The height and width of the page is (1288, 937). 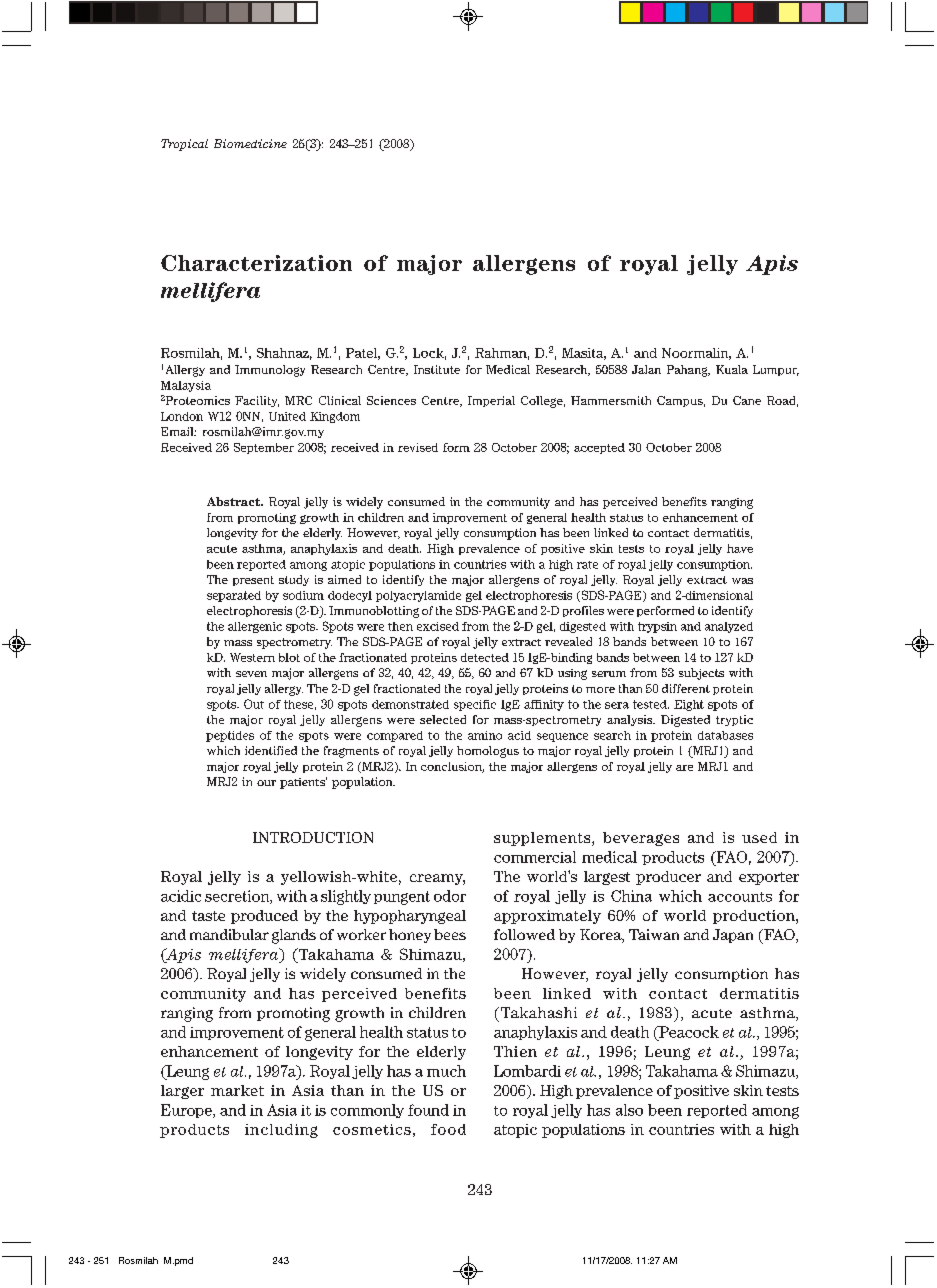 I want to click on odor, so click(x=450, y=896).
